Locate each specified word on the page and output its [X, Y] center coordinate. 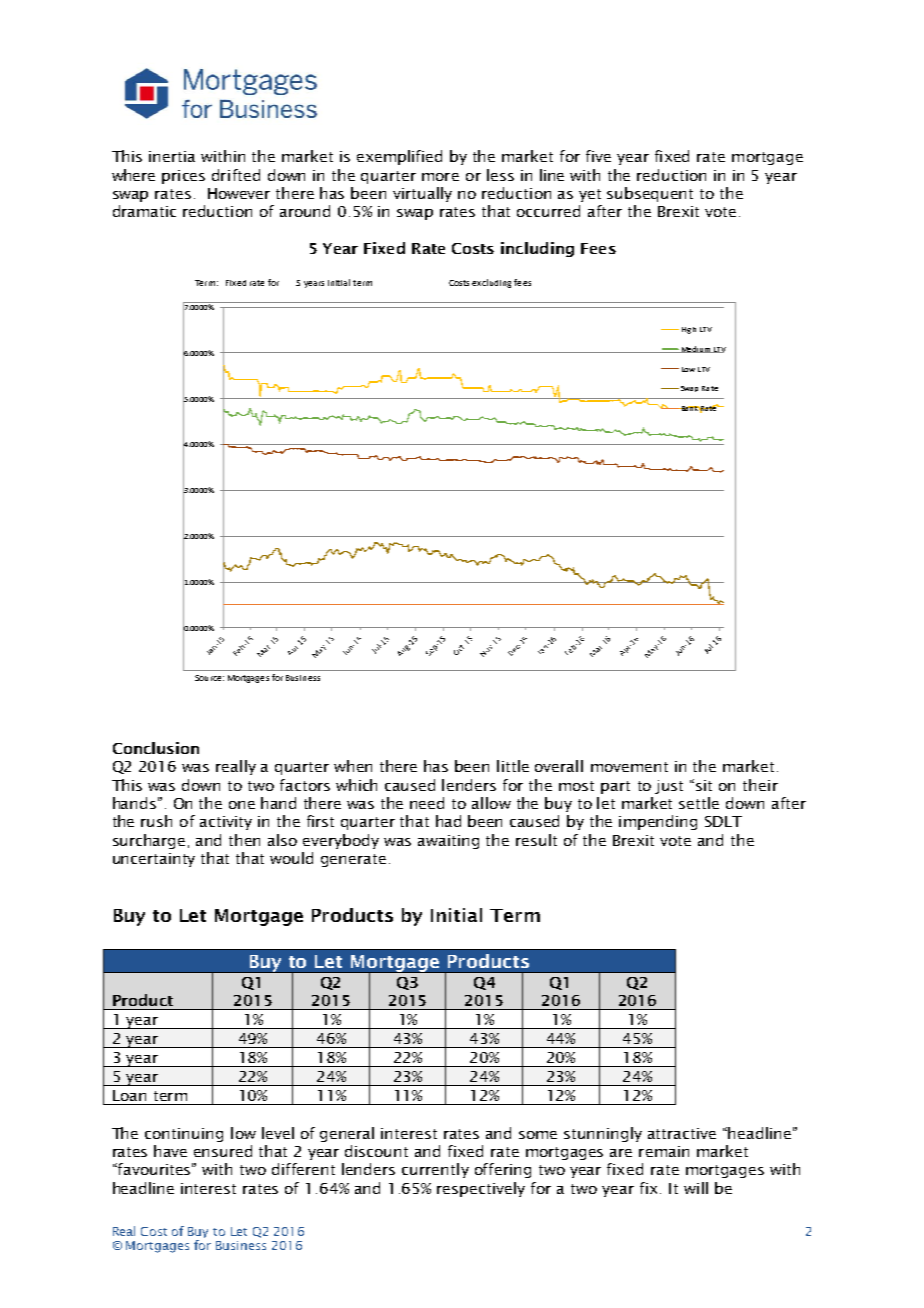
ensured [223, 1151]
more [440, 177]
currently [435, 1170]
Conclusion [156, 748]
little [513, 766]
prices [183, 177]
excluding [491, 283]
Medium [695, 349]
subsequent [650, 194]
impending [658, 822]
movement [629, 767]
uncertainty [154, 860]
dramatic [144, 211]
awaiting [448, 842]
